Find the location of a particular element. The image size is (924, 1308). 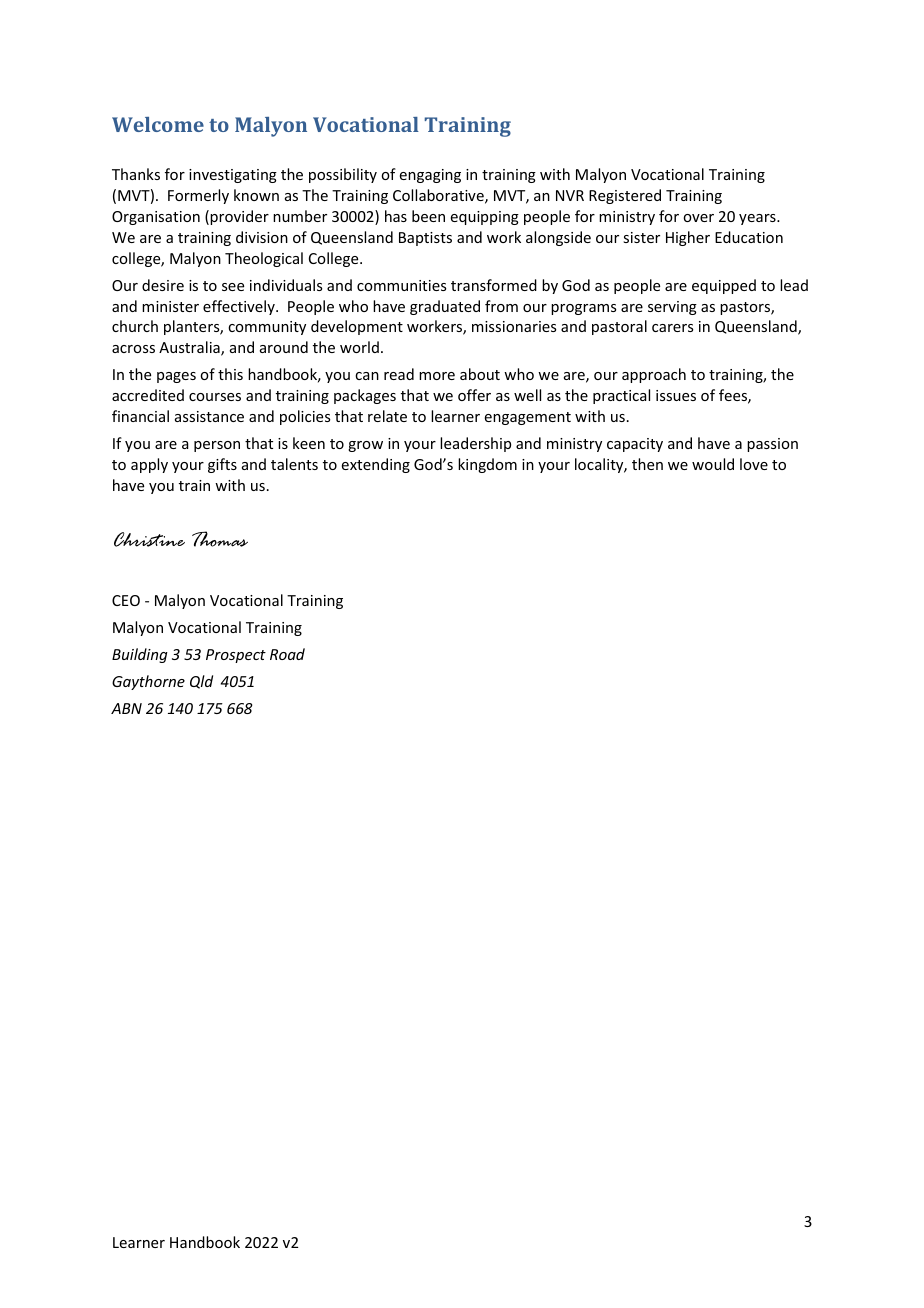

see is located at coordinates (233, 287).
